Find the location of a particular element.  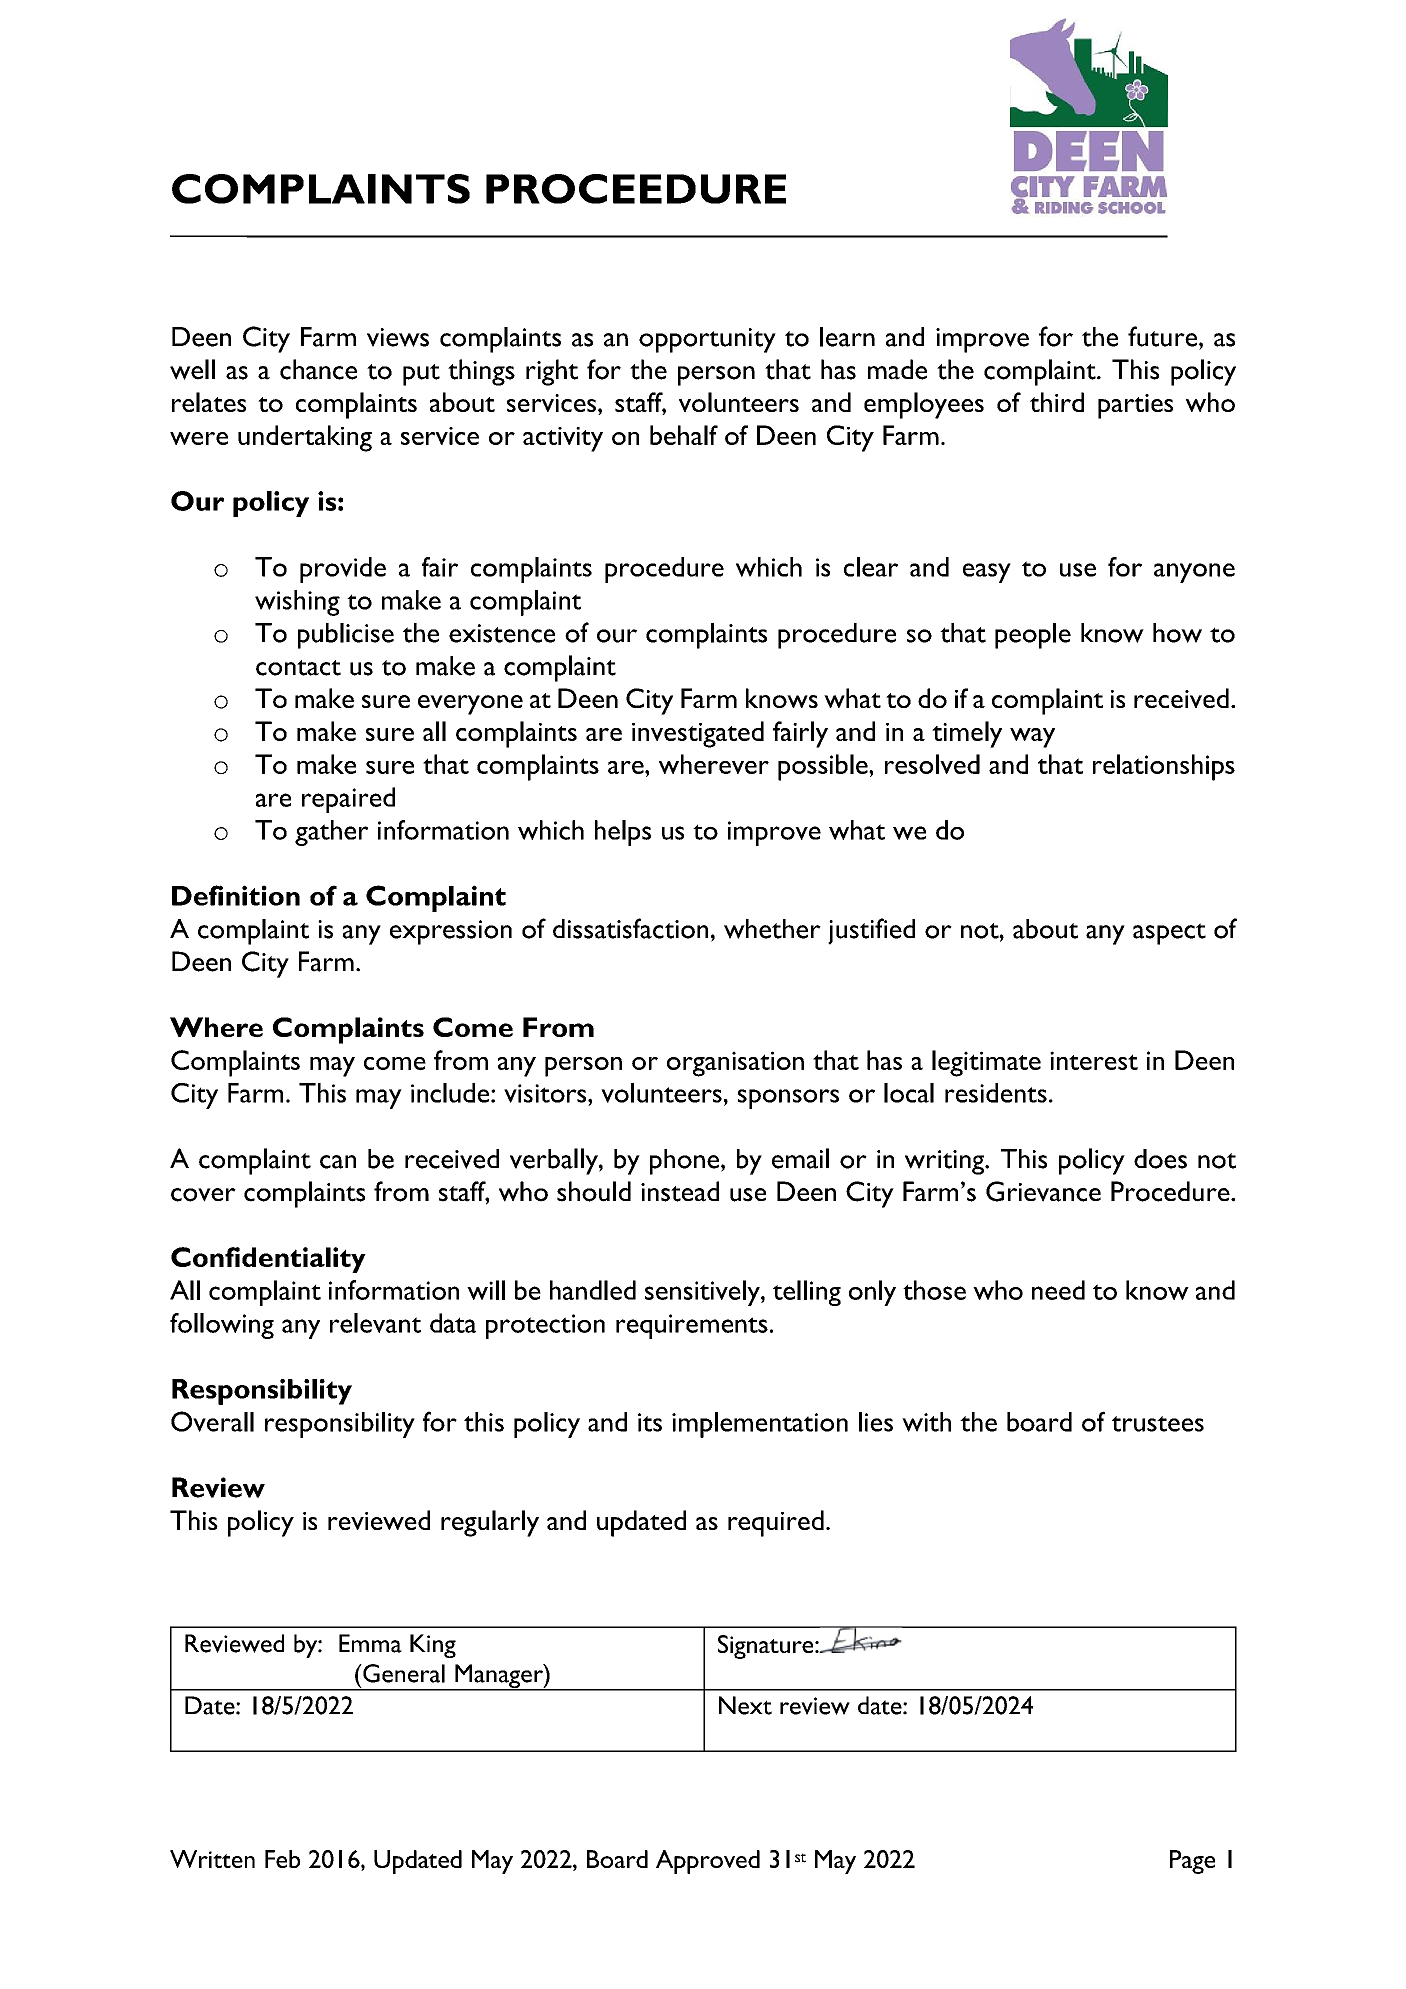

opportunity is located at coordinates (707, 340).
